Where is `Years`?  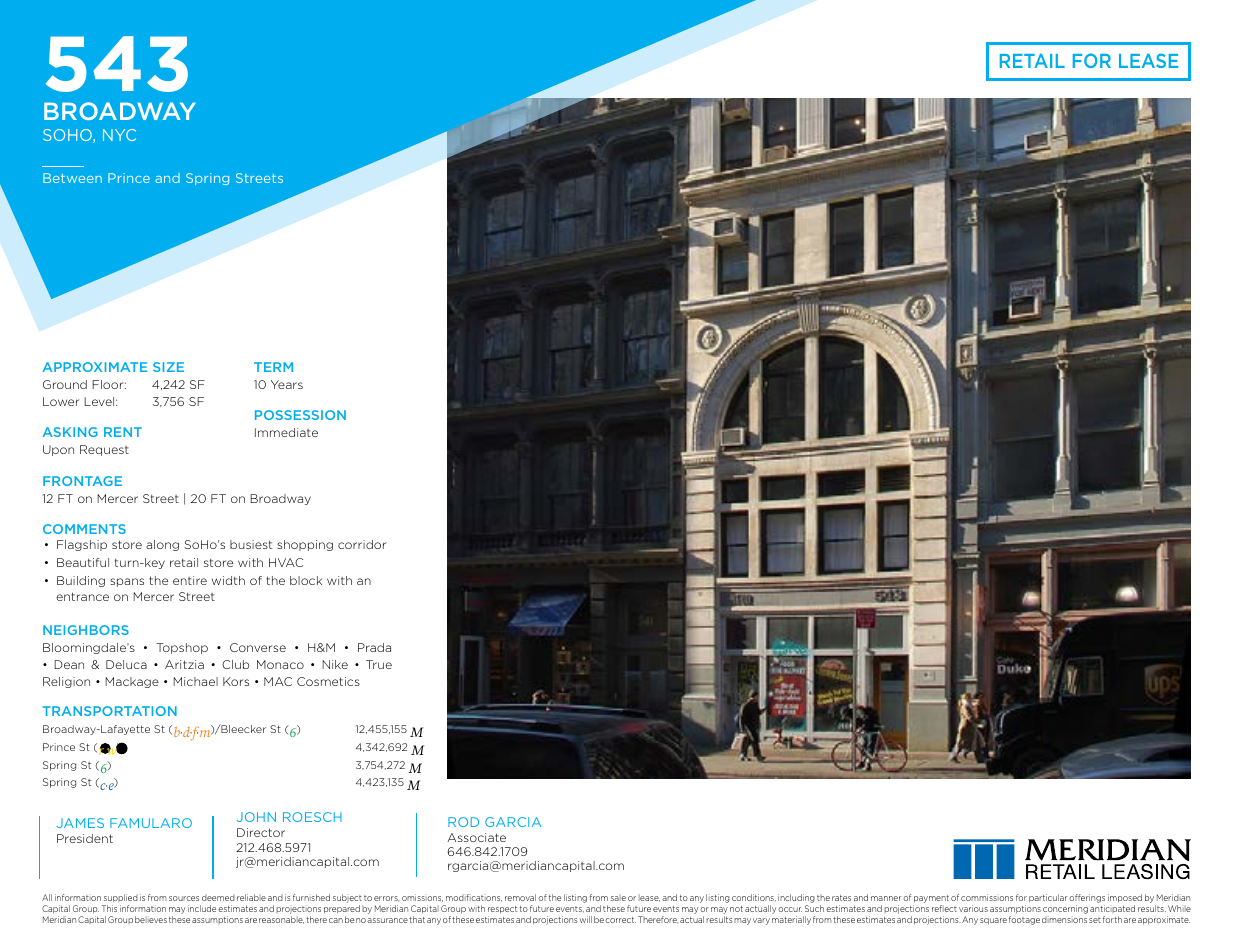 Years is located at coordinates (287, 384).
